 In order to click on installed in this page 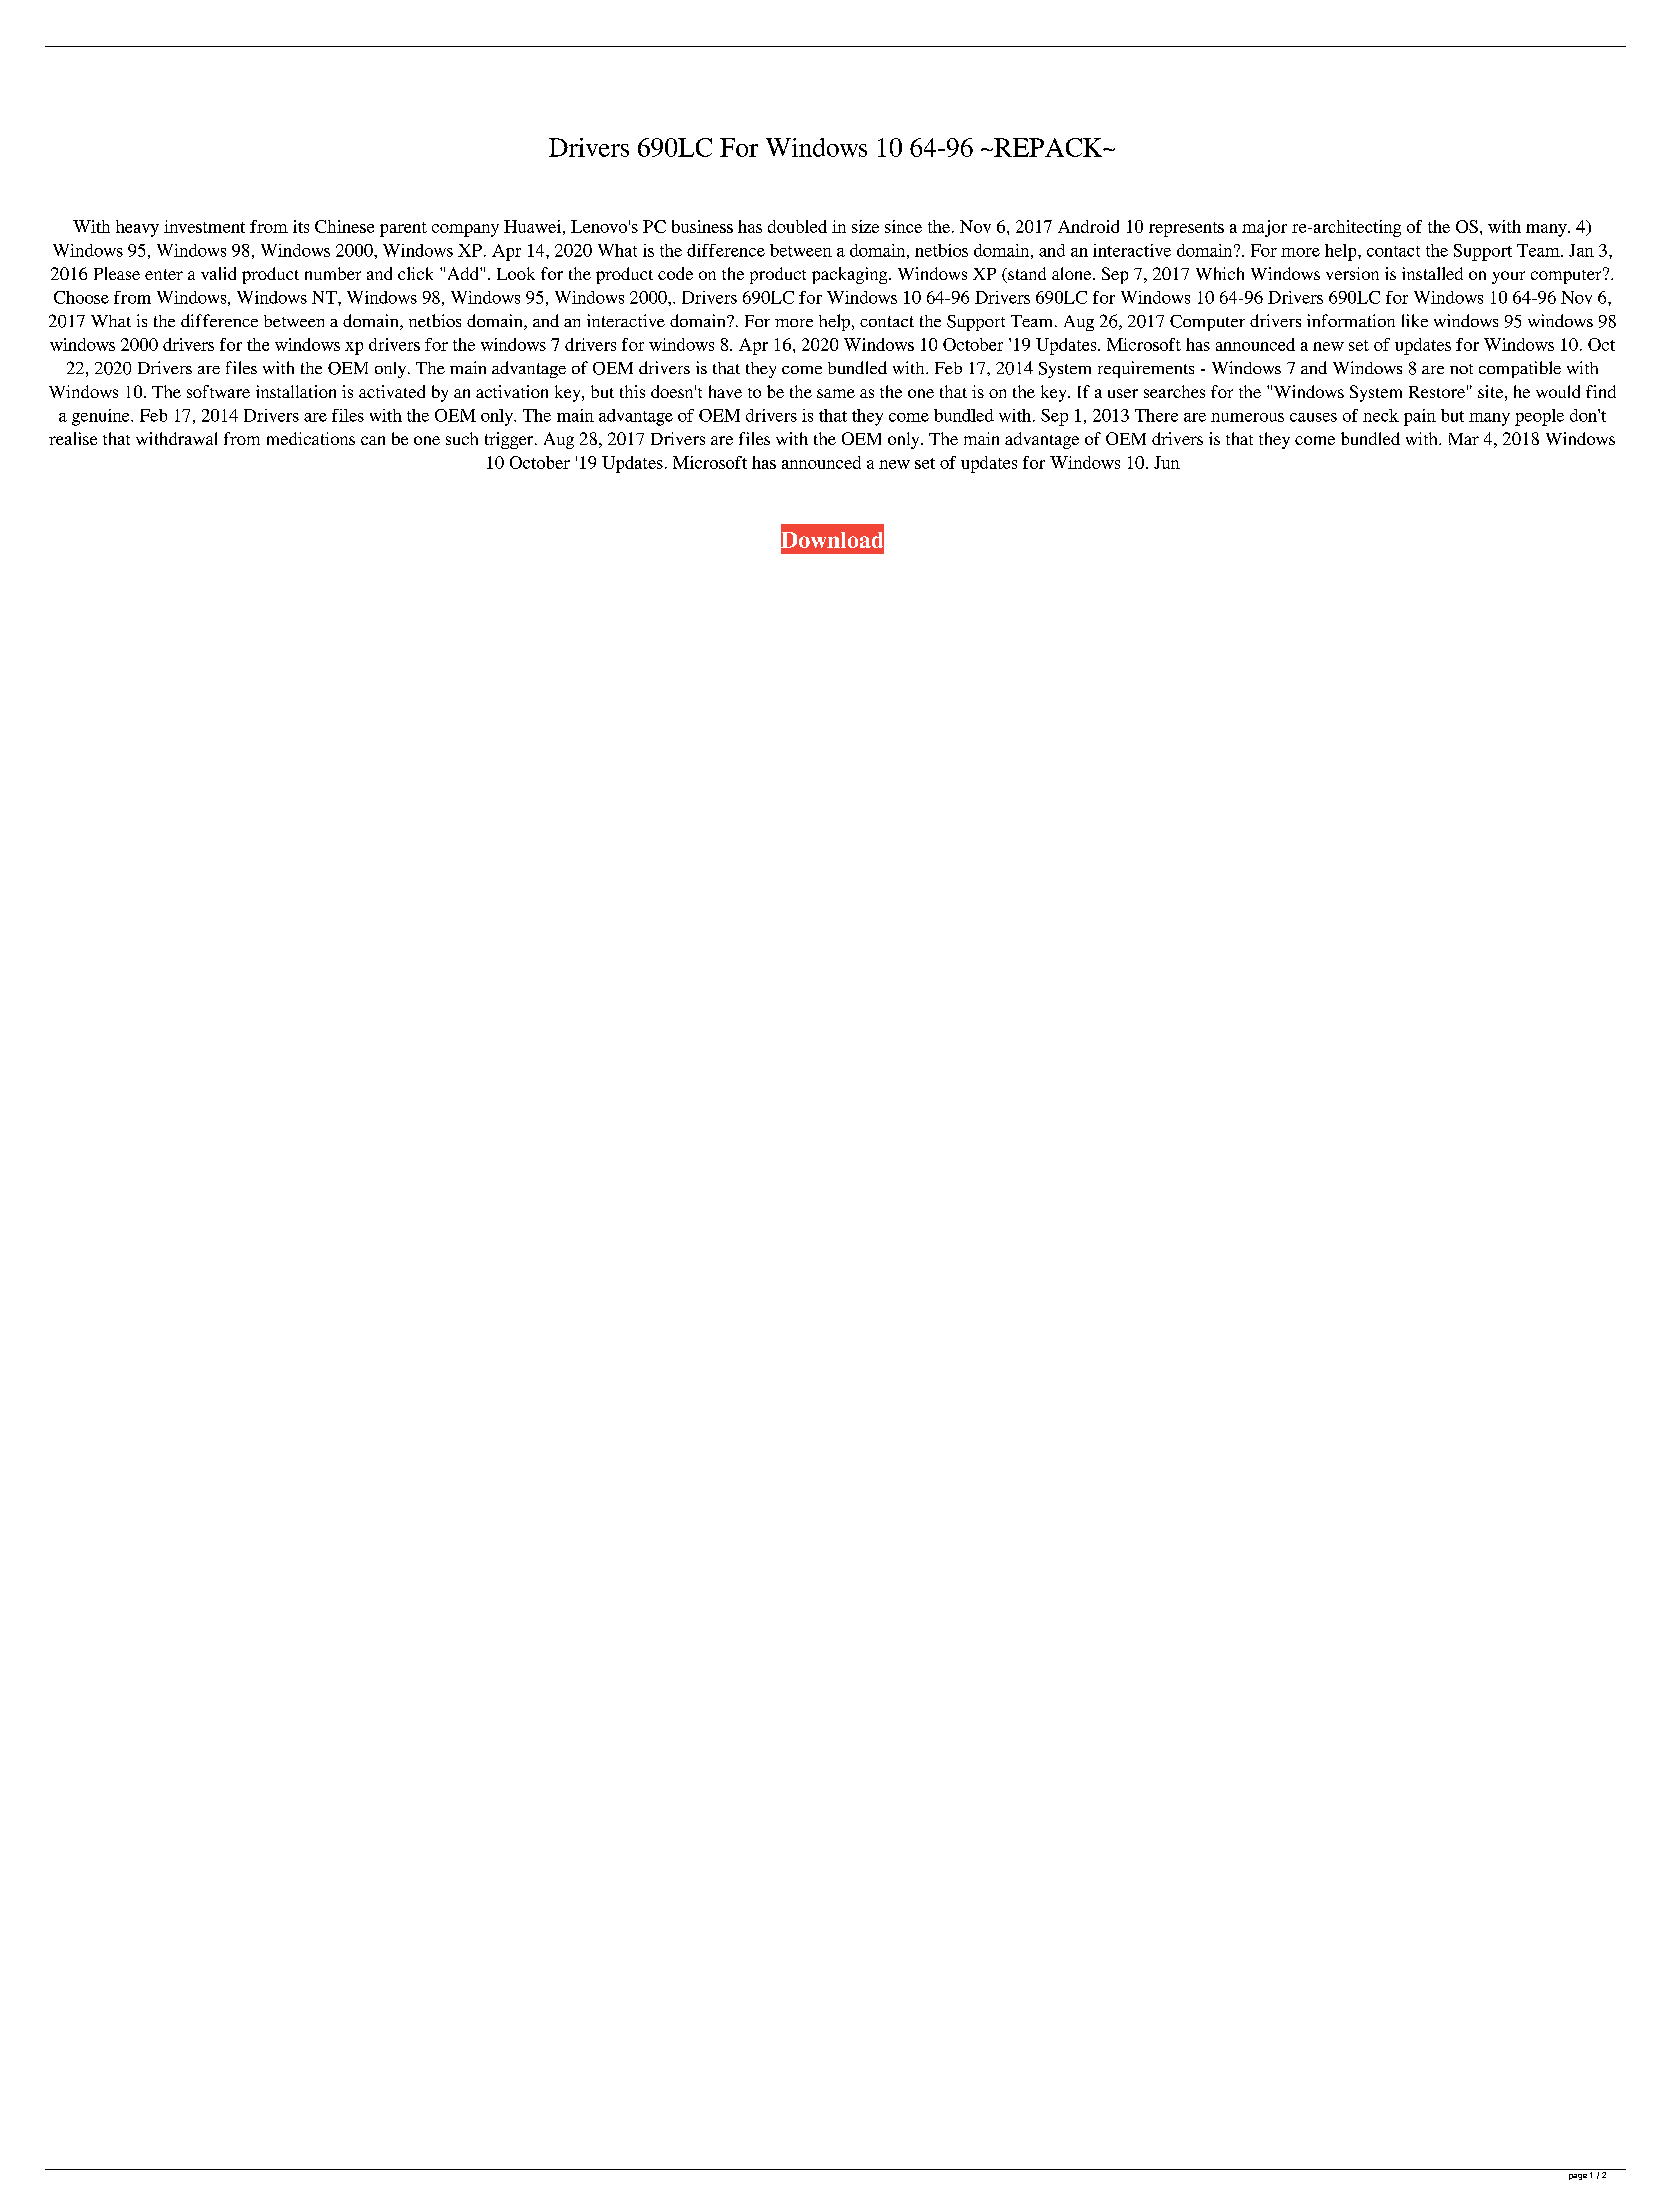, I will do `click(1432, 273)`.
